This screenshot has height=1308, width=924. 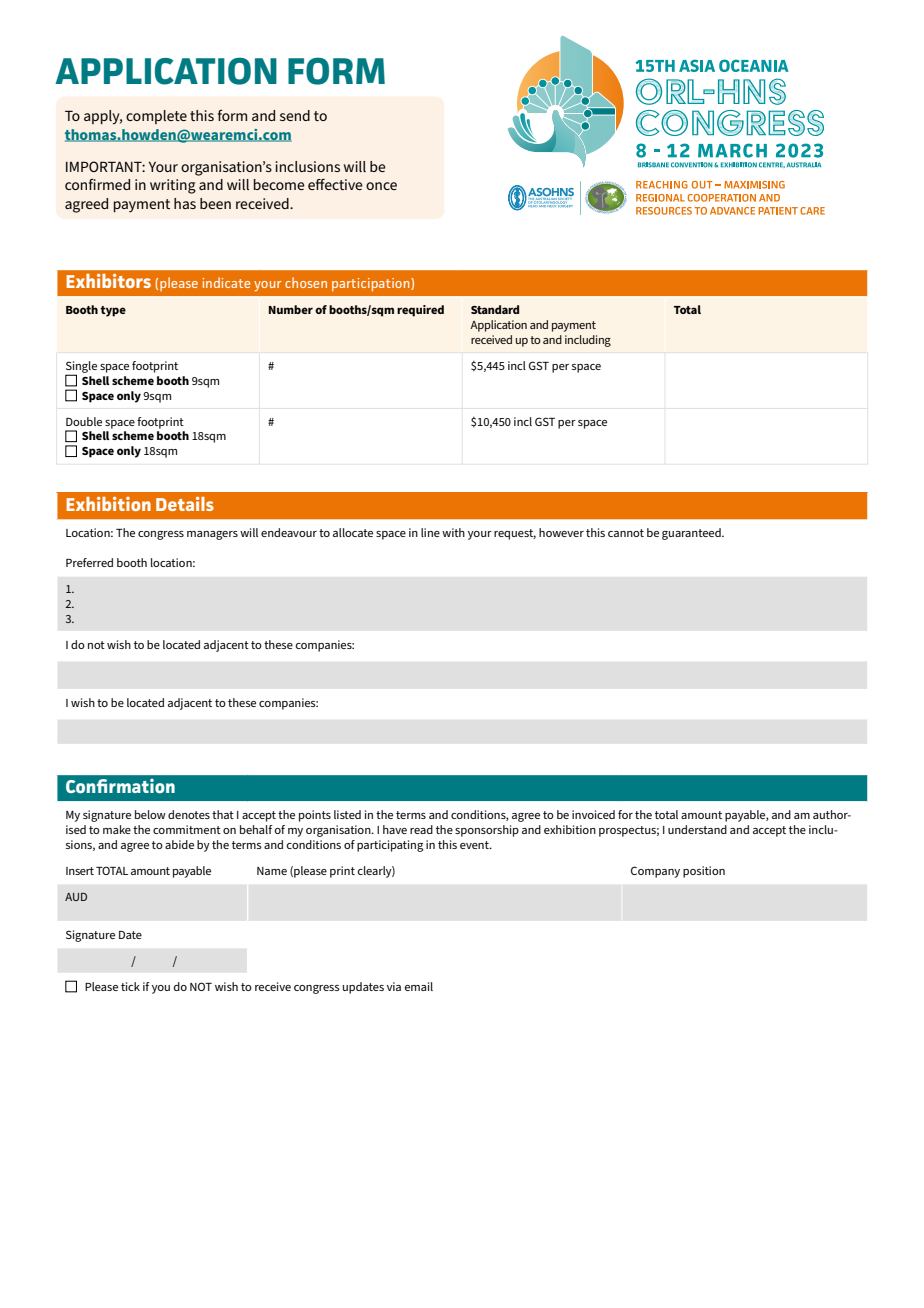 I want to click on cannot, so click(x=626, y=533).
